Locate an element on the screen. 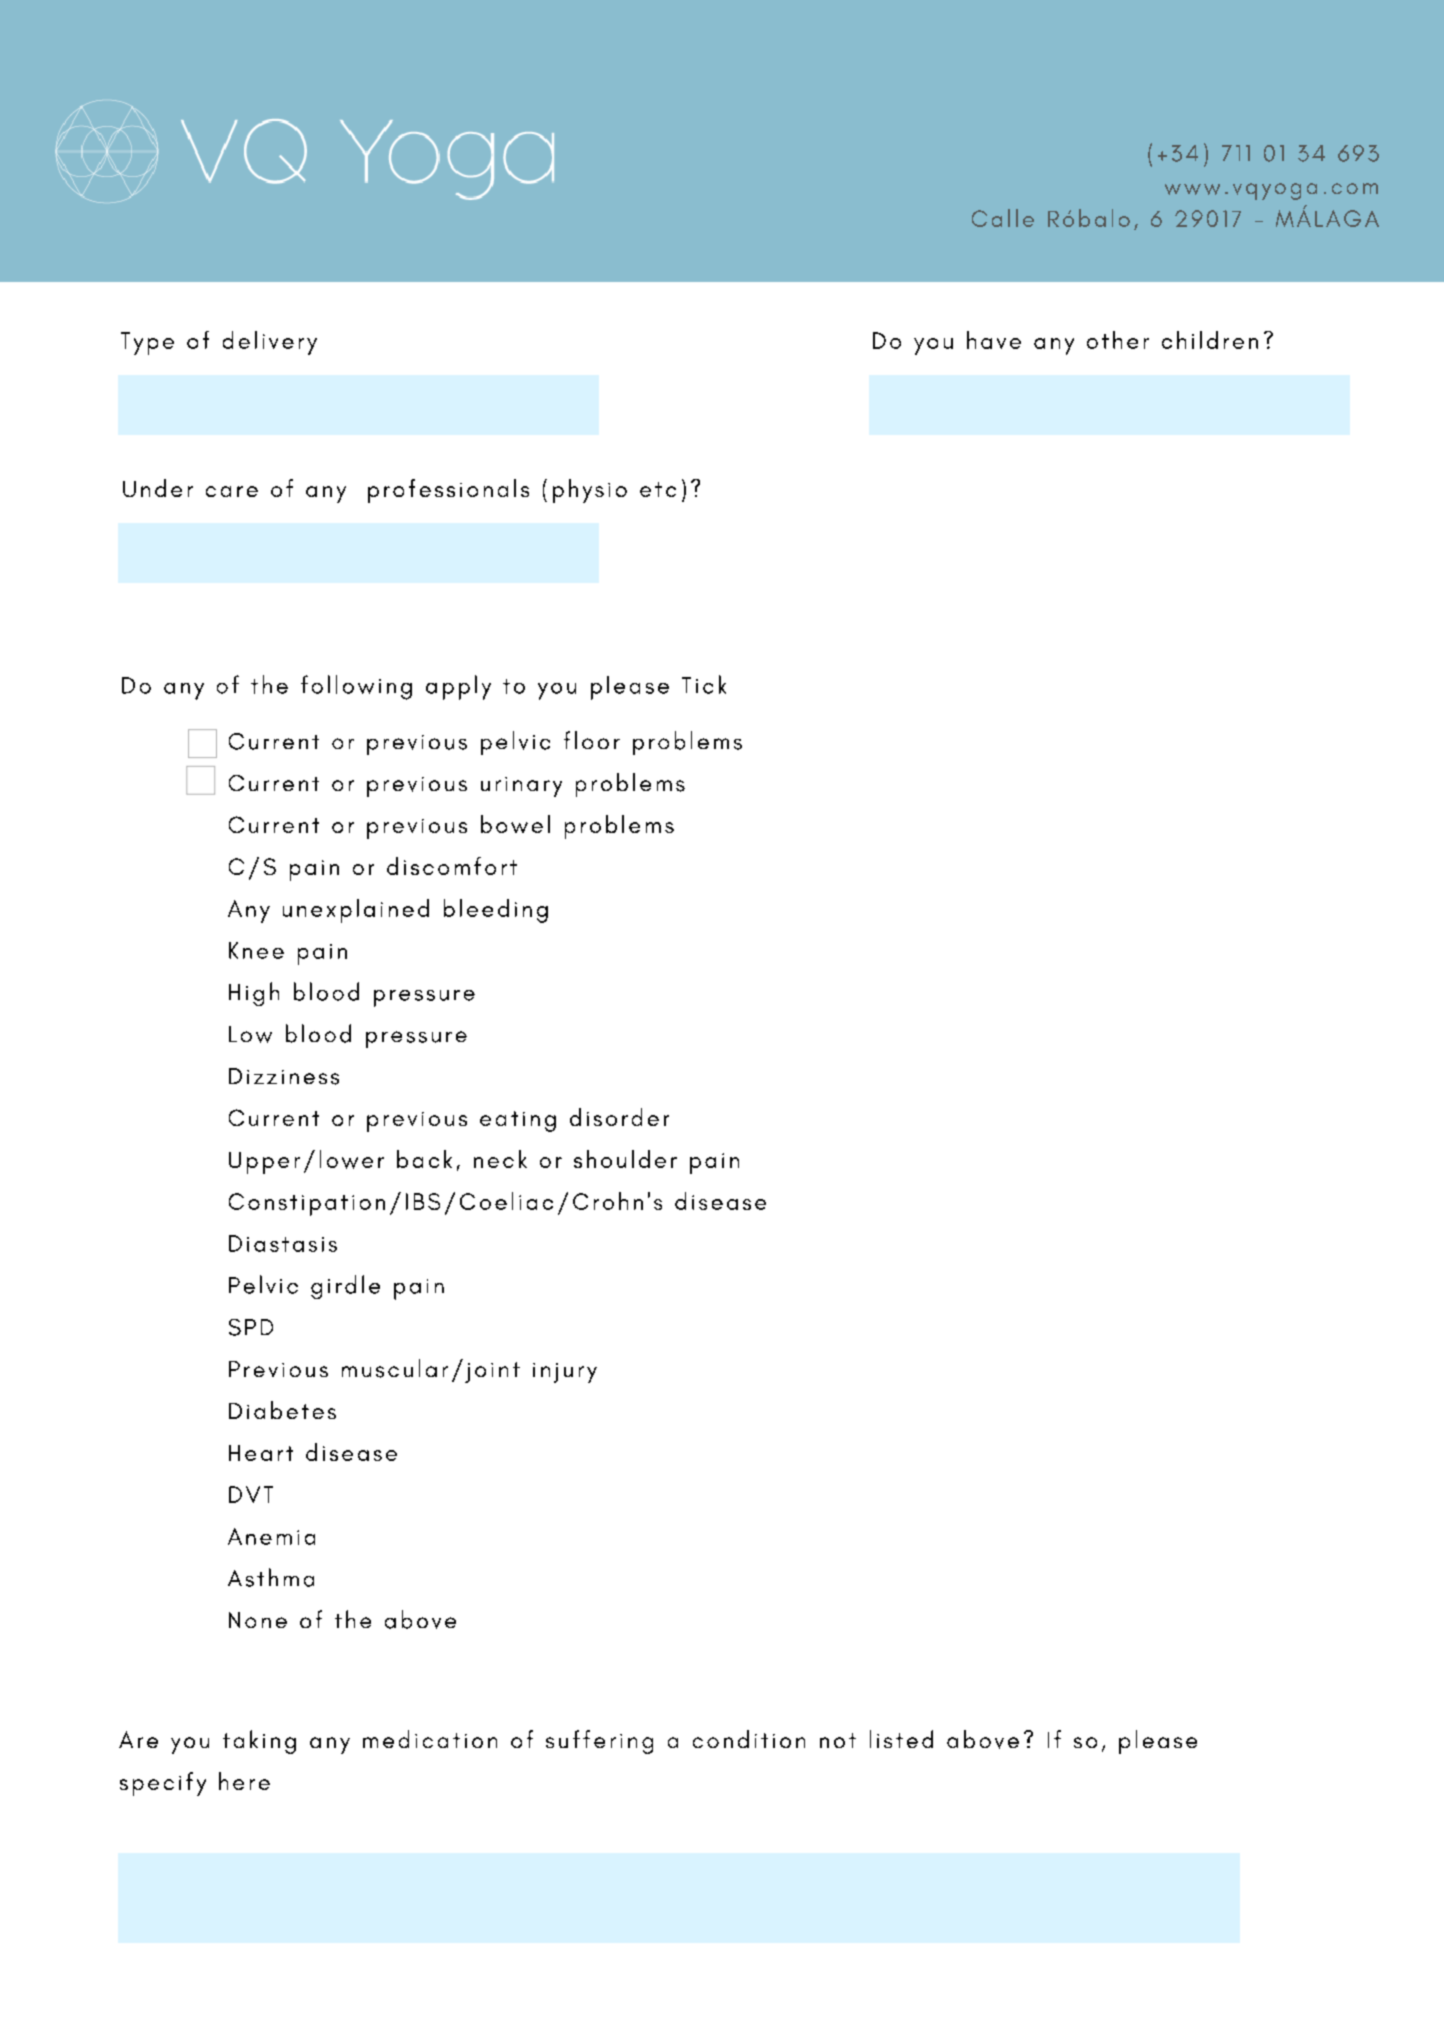 The image size is (1444, 2042). delivery is located at coordinates (270, 343).
